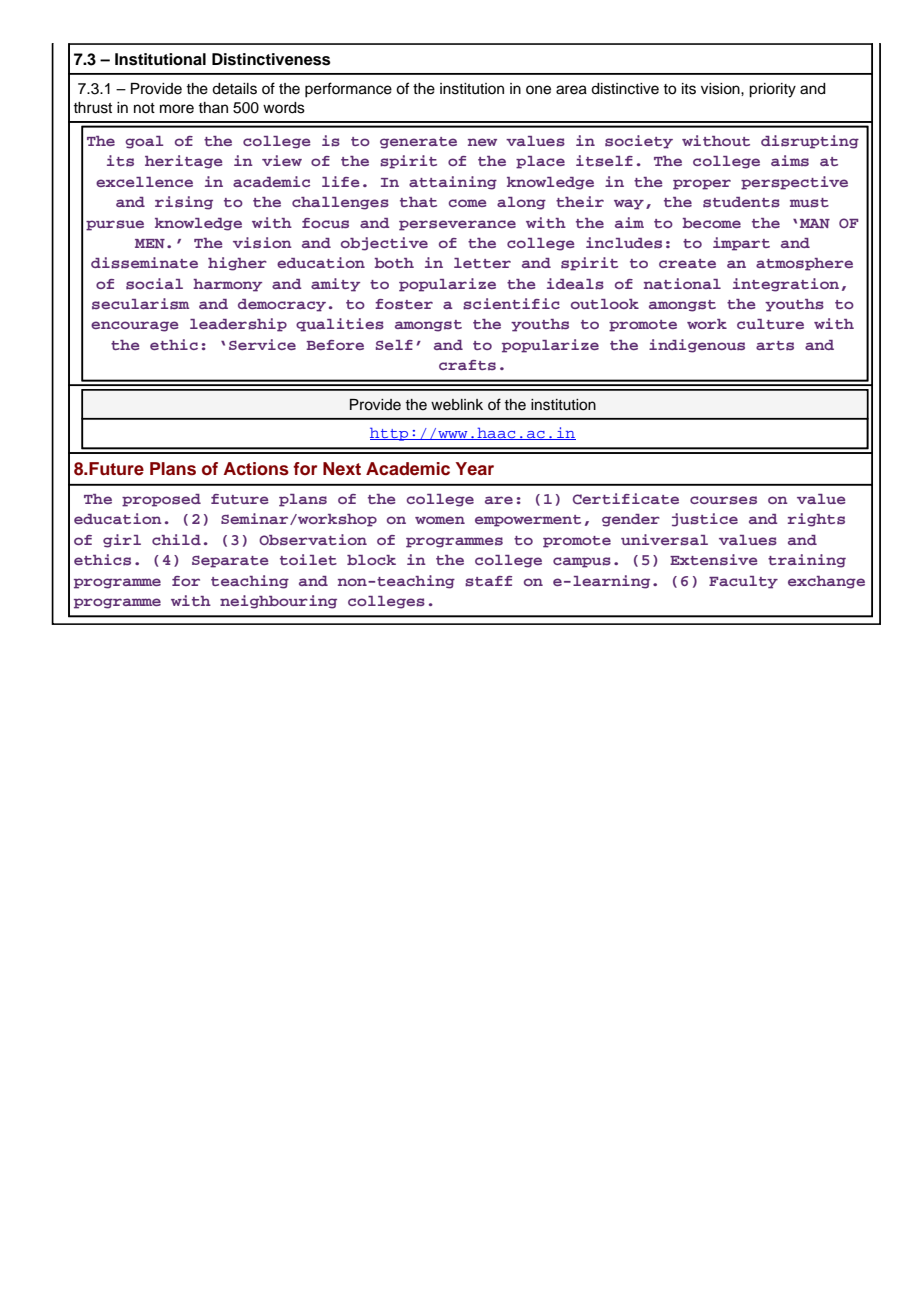  What do you see at coordinates (772, 90) in the document?
I see `priority` at bounding box center [772, 90].
